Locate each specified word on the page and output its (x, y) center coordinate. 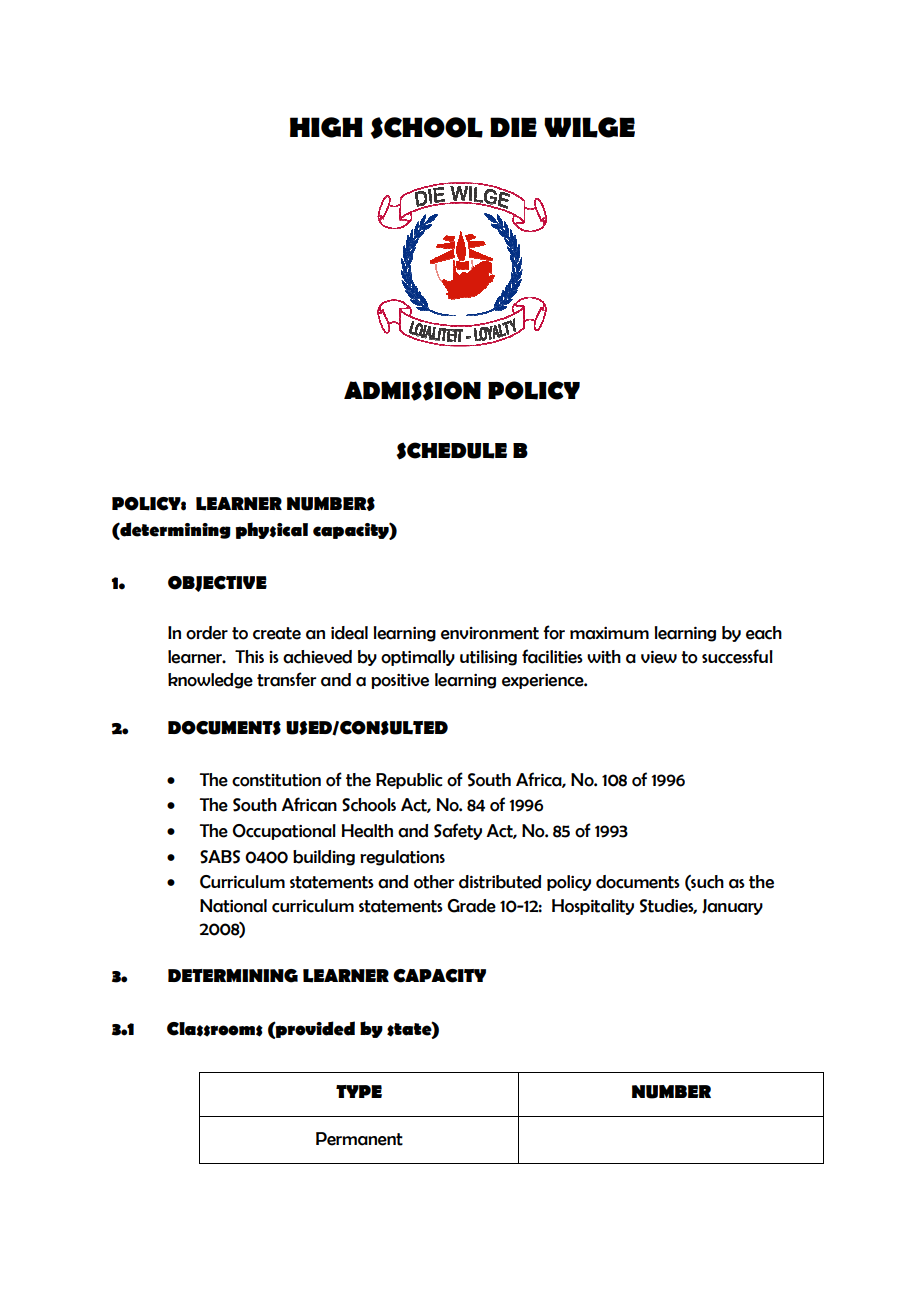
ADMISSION (412, 391)
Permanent (359, 1139)
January (732, 907)
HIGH (326, 127)
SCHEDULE (452, 451)
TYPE (359, 1091)
